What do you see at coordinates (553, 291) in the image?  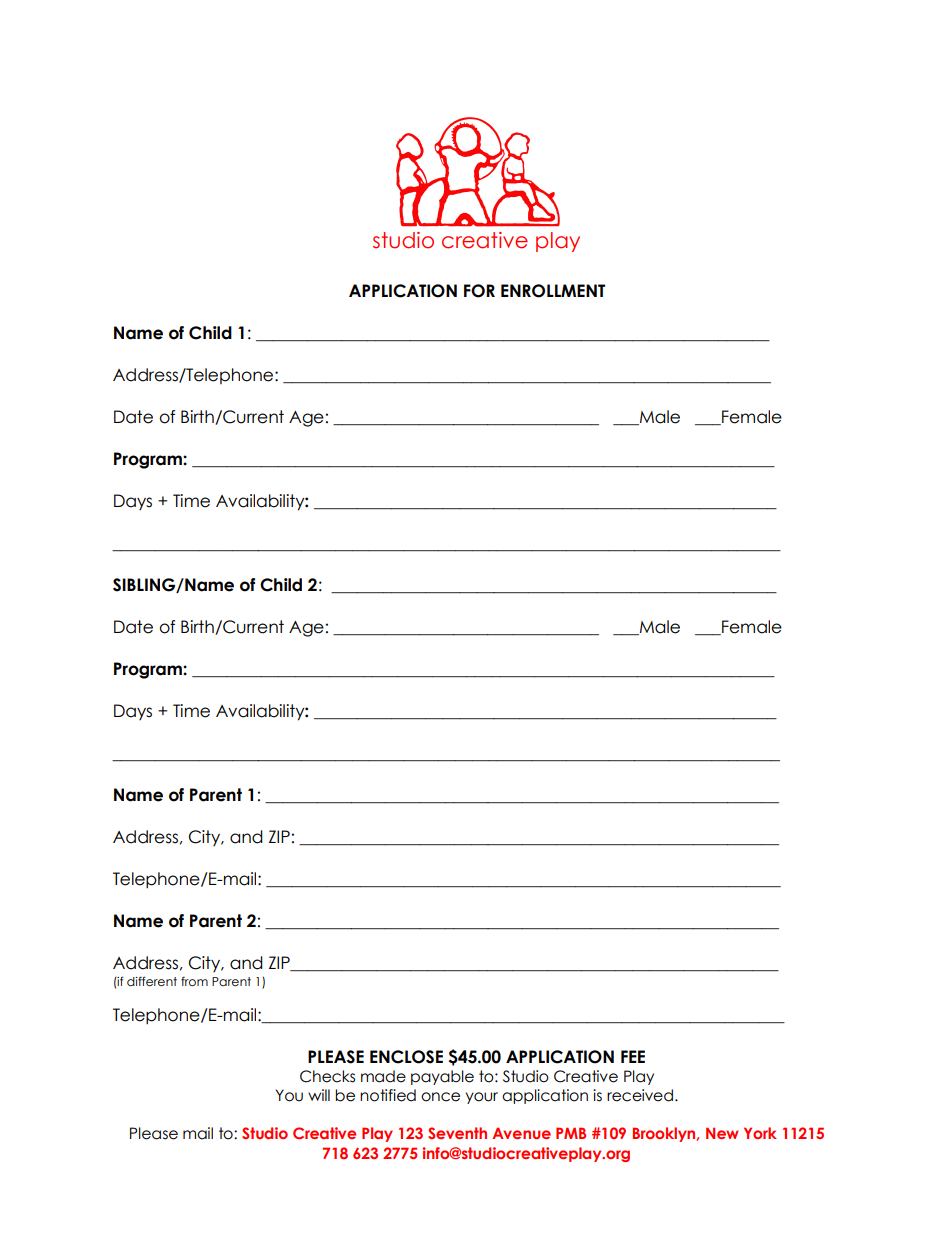 I see `ENROLLMENT` at bounding box center [553, 291].
